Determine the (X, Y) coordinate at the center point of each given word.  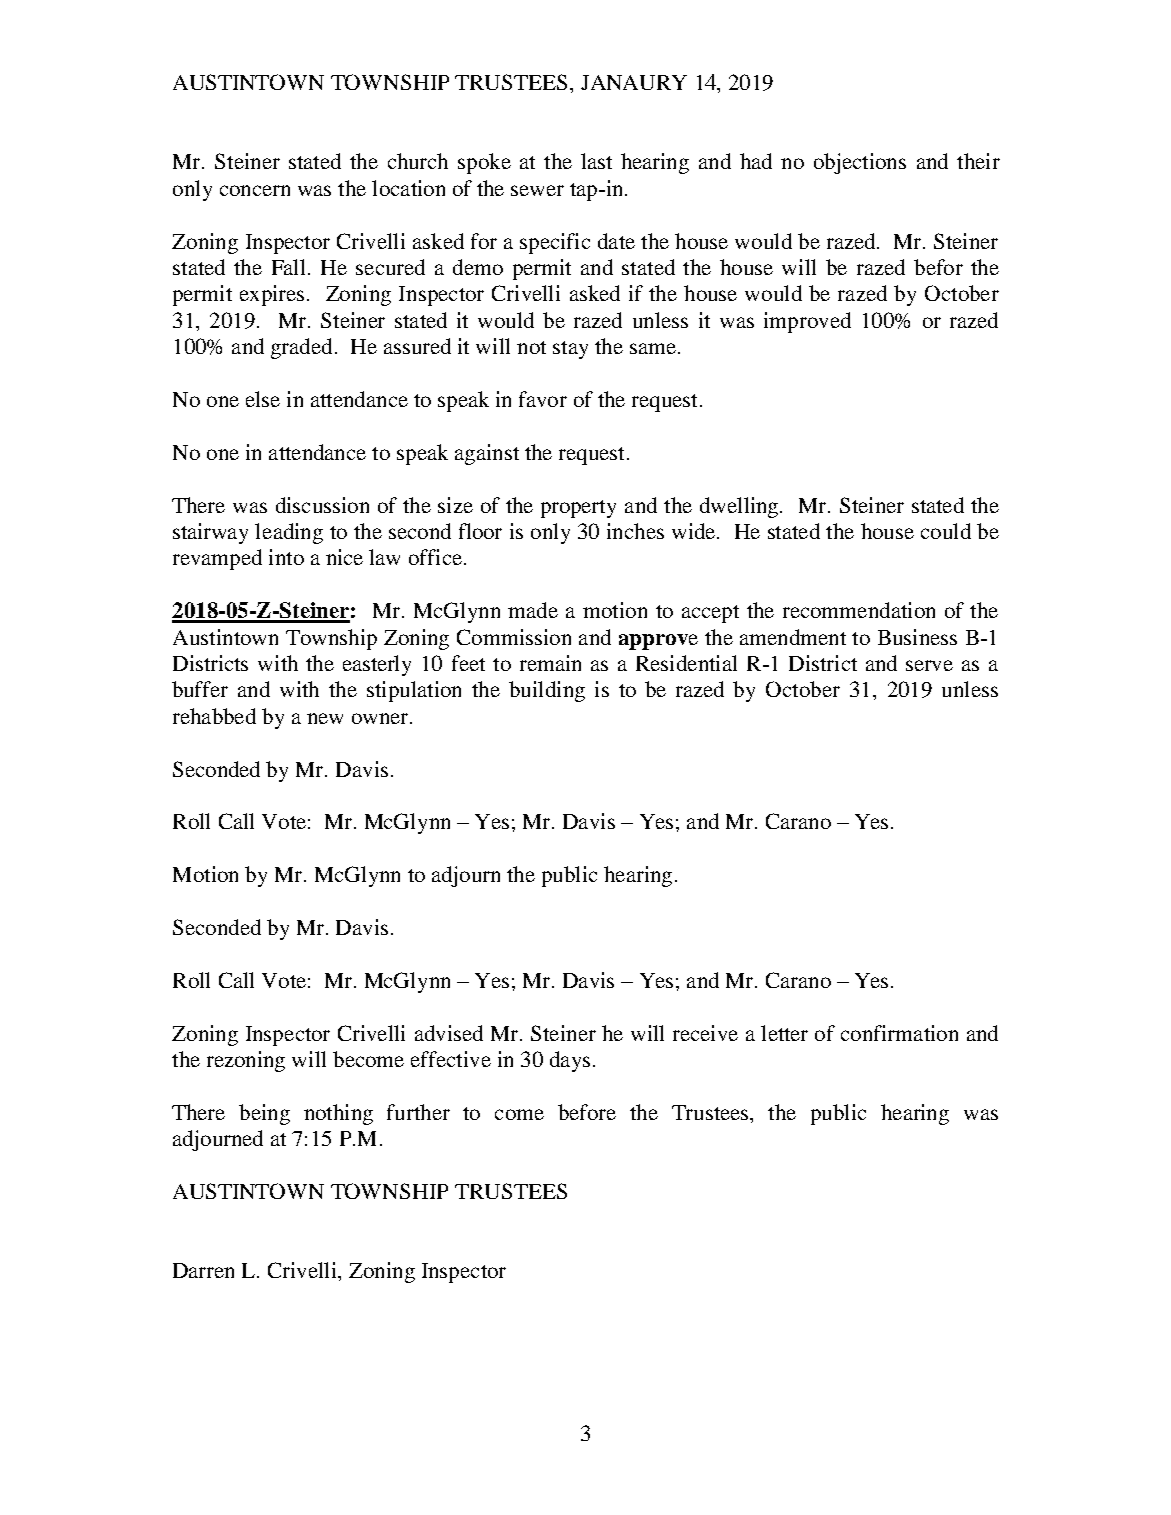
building (547, 691)
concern (255, 190)
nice (344, 557)
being (264, 1114)
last (596, 161)
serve (929, 665)
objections (860, 163)
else (263, 399)
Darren (203, 1270)
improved (807, 322)
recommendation (859, 610)
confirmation (899, 1033)
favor (543, 399)
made (533, 610)
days (570, 1061)
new (325, 718)
